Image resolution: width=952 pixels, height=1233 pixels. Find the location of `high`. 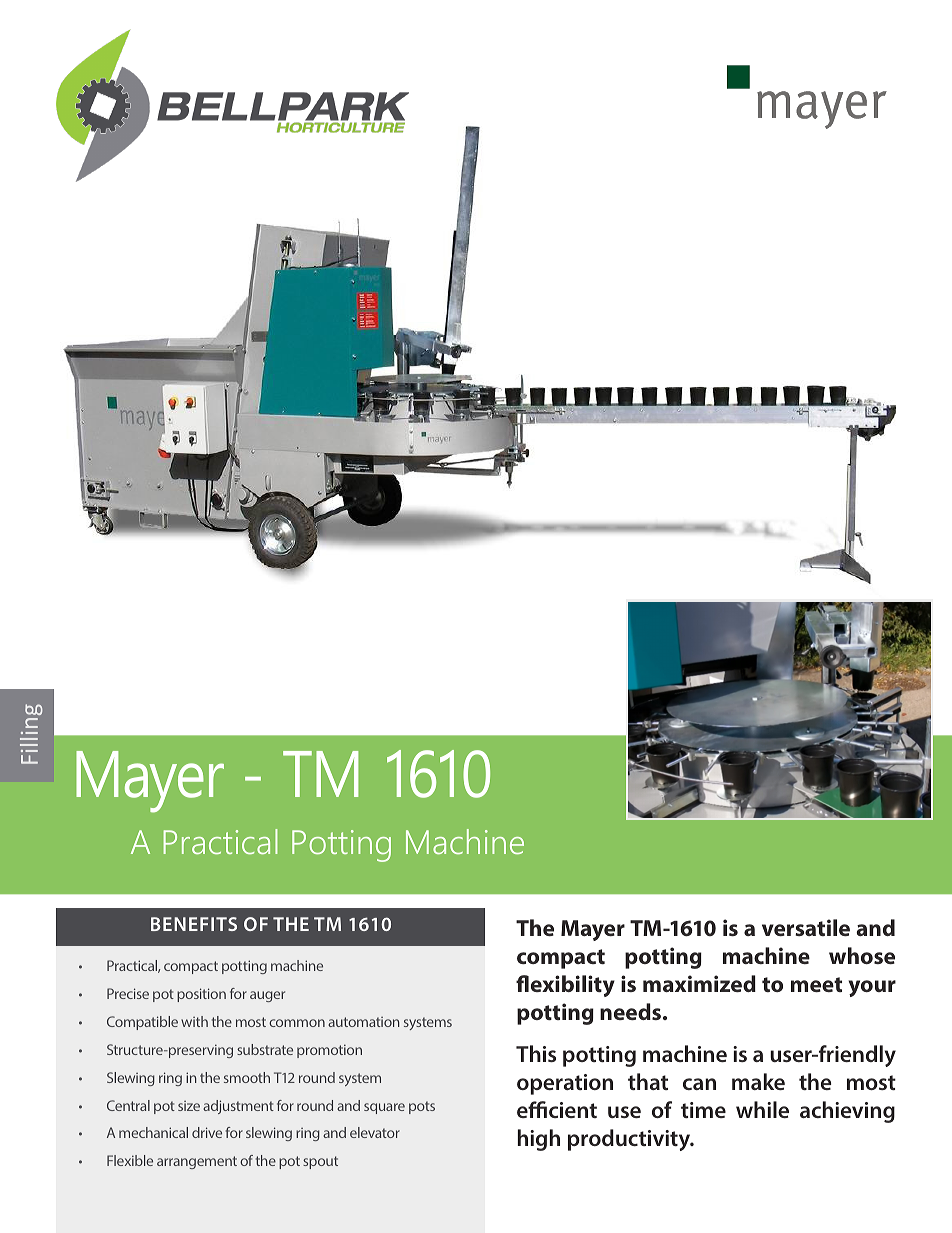

high is located at coordinates (539, 1140).
